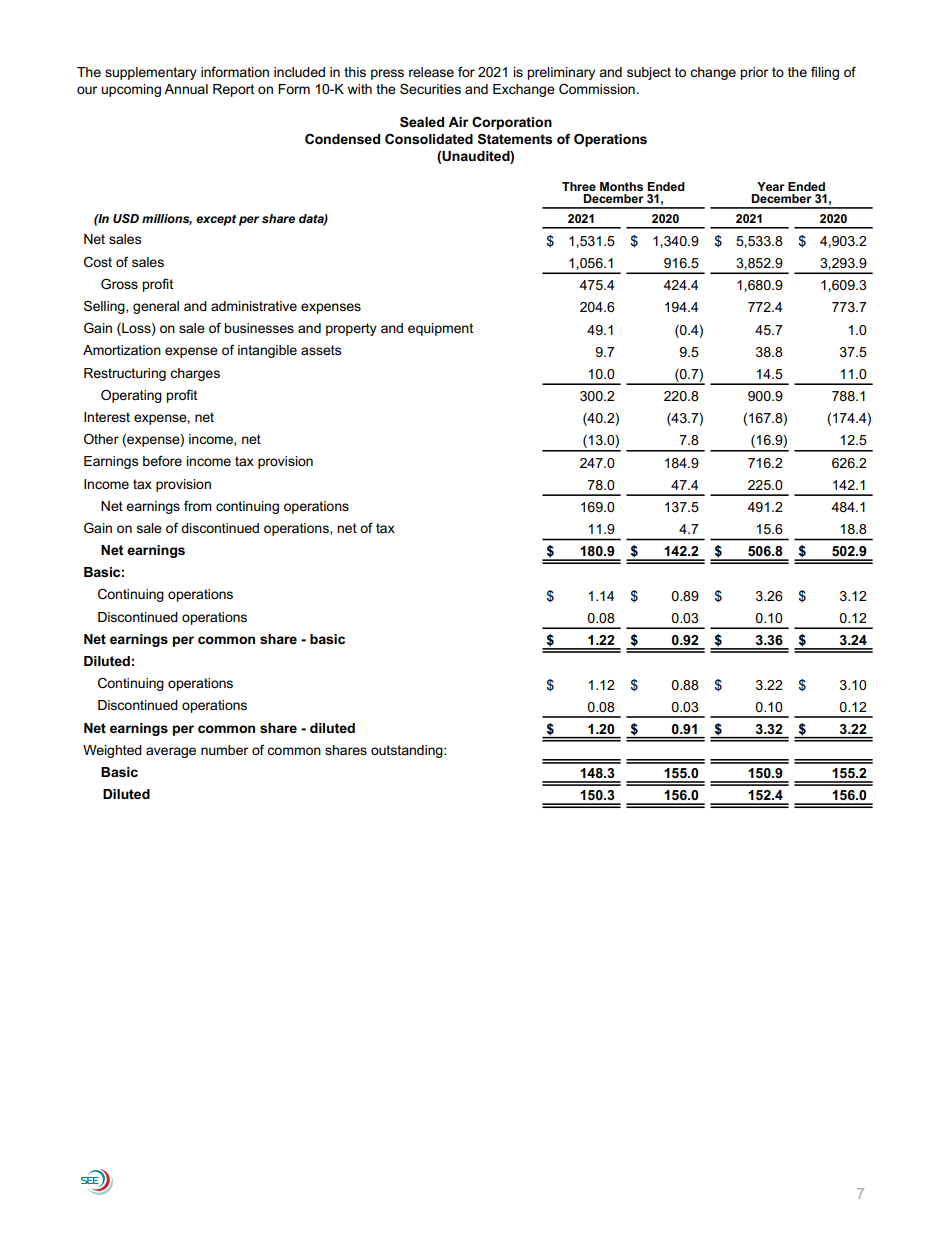  What do you see at coordinates (430, 88) in the screenshot?
I see `Securities` at bounding box center [430, 88].
